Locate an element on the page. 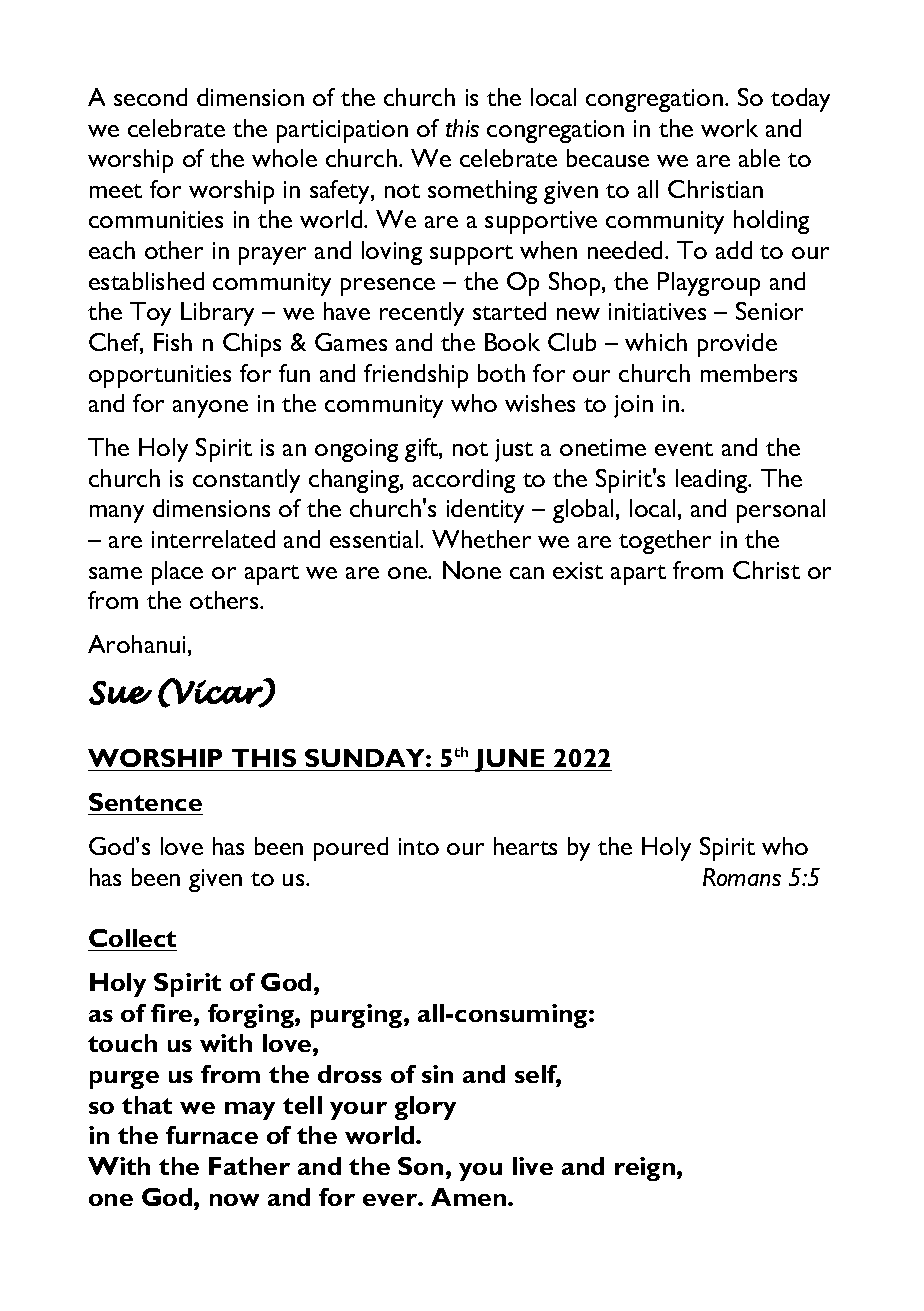  work is located at coordinates (729, 128).
